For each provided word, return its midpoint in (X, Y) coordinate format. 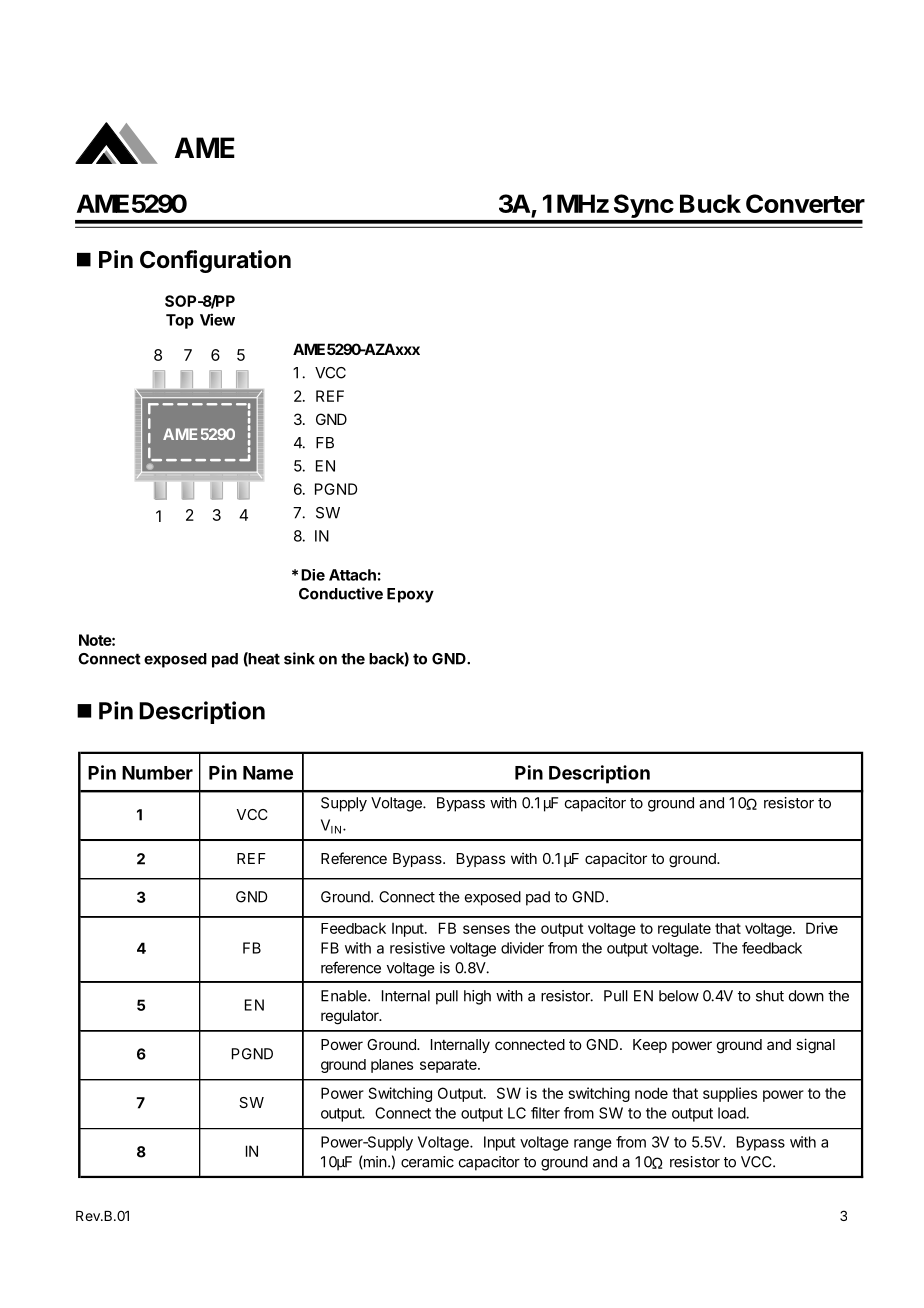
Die (313, 575)
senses (486, 929)
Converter (805, 203)
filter (545, 1113)
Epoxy (410, 595)
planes (392, 1066)
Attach (352, 575)
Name (268, 773)
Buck (710, 203)
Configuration (215, 261)
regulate (684, 930)
